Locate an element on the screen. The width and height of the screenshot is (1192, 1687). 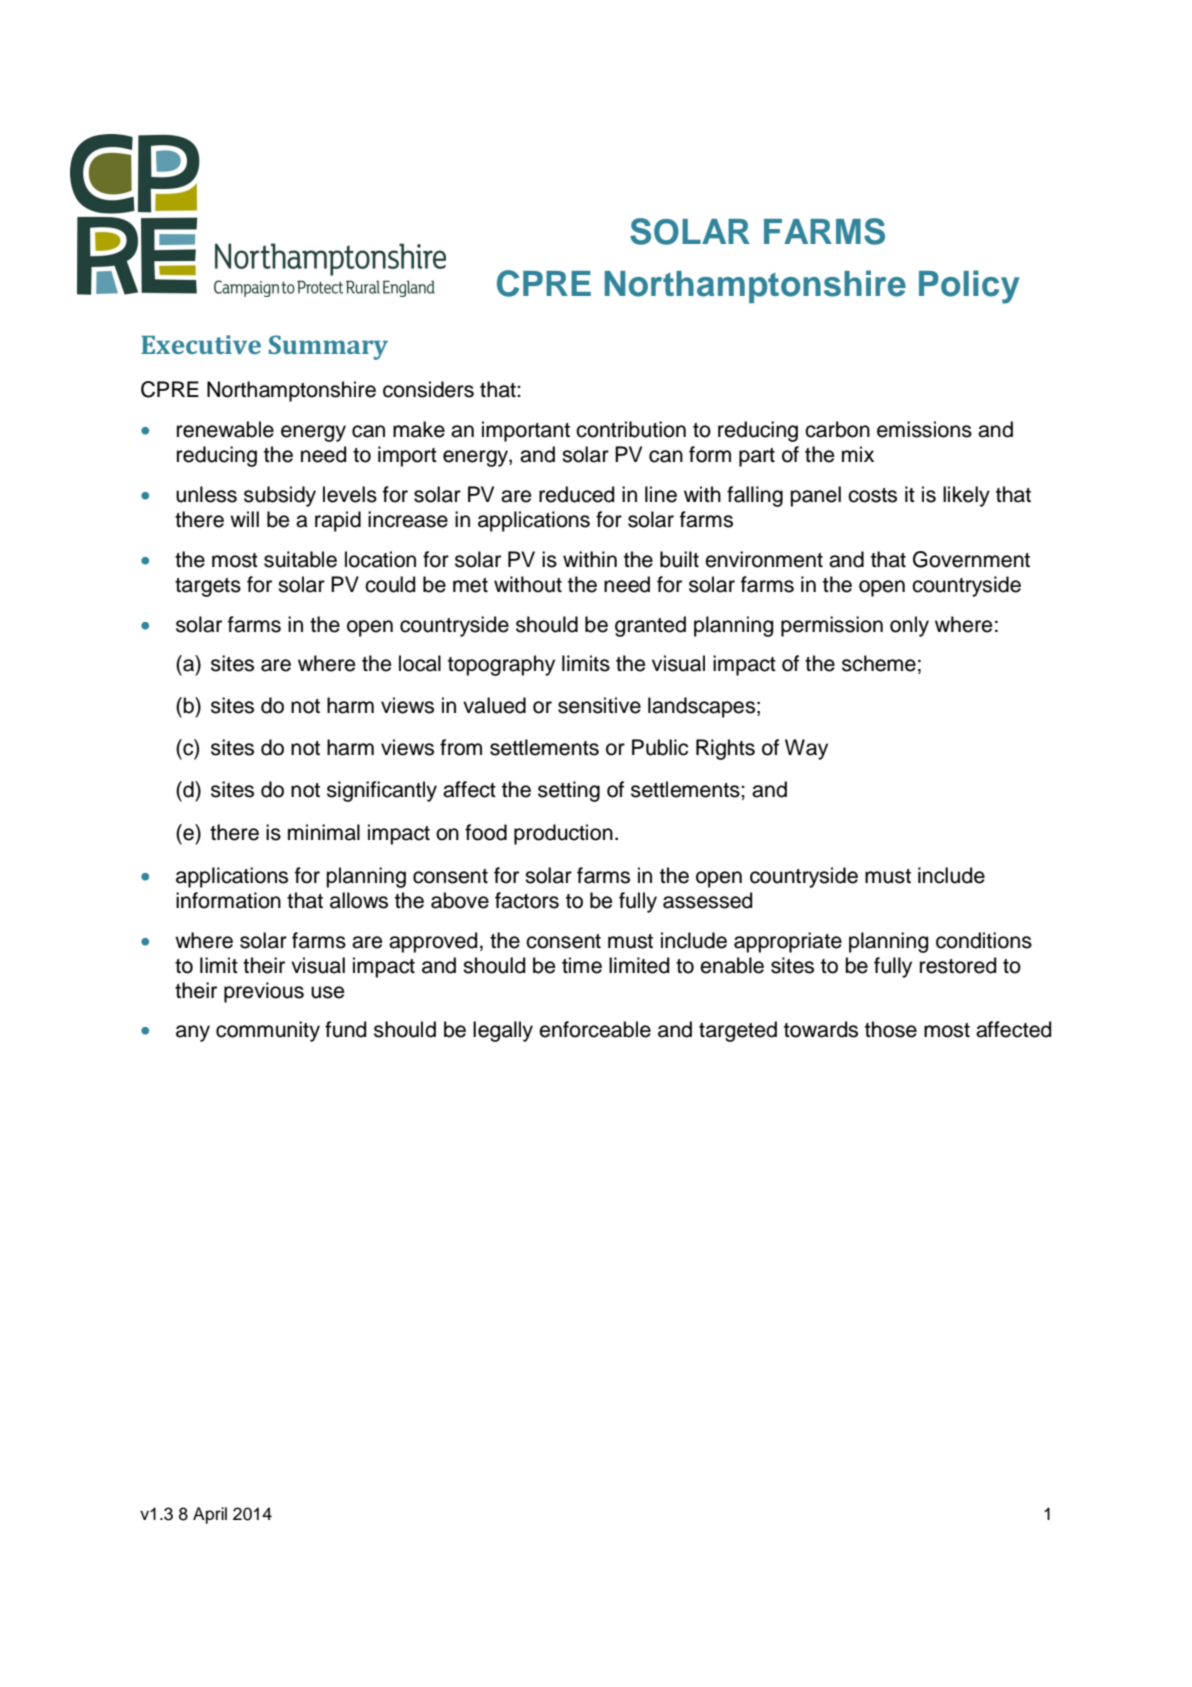
contribution is located at coordinates (631, 429).
